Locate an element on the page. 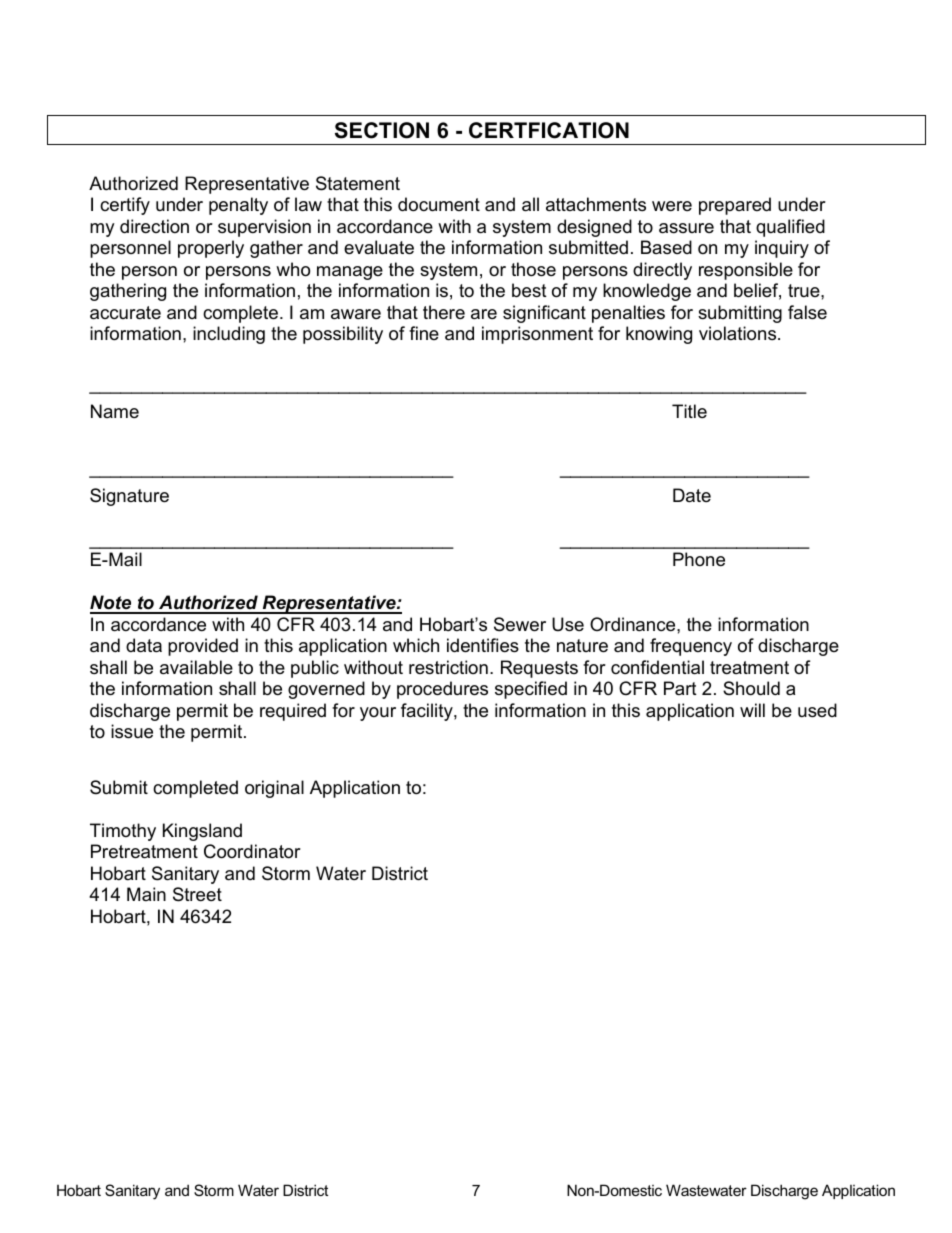  including is located at coordinates (229, 335).
